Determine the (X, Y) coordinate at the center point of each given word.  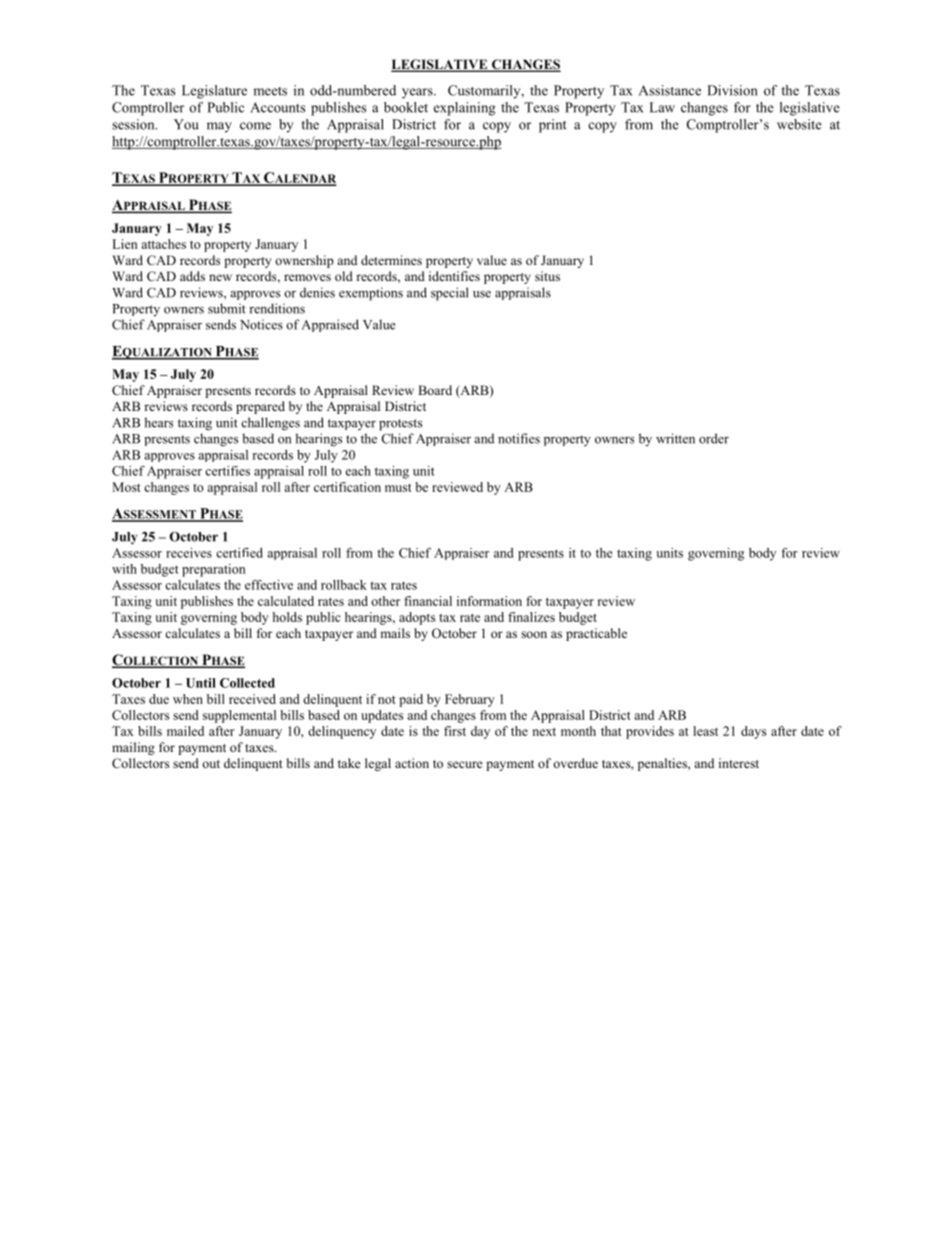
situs (547, 276)
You (186, 124)
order (714, 438)
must (398, 488)
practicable (596, 634)
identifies (454, 276)
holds (287, 617)
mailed (185, 731)
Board (435, 390)
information (489, 601)
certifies (227, 471)
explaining (464, 109)
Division (732, 90)
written (675, 438)
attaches (163, 244)
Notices (261, 324)
